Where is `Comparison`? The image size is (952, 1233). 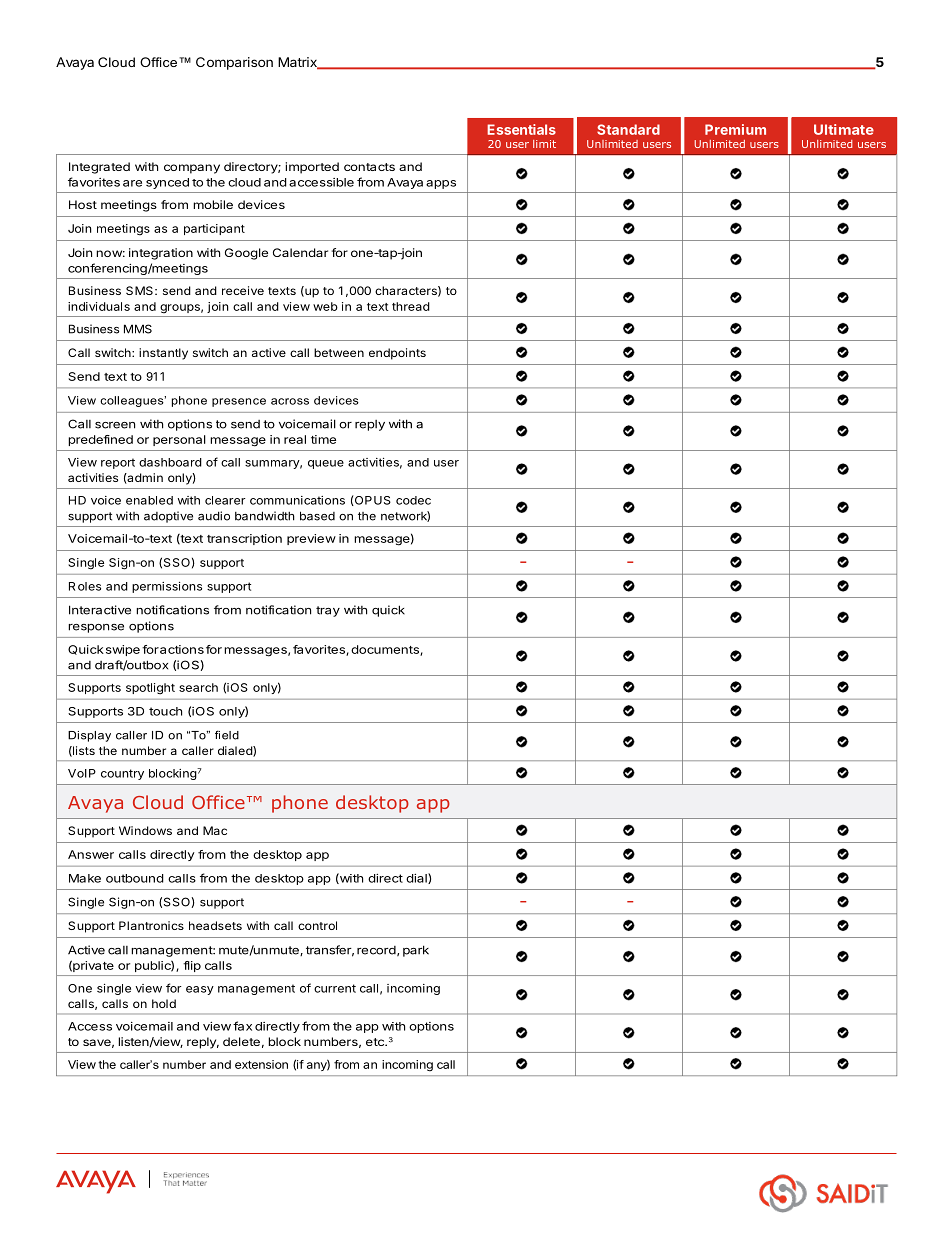
Comparison is located at coordinates (234, 63).
